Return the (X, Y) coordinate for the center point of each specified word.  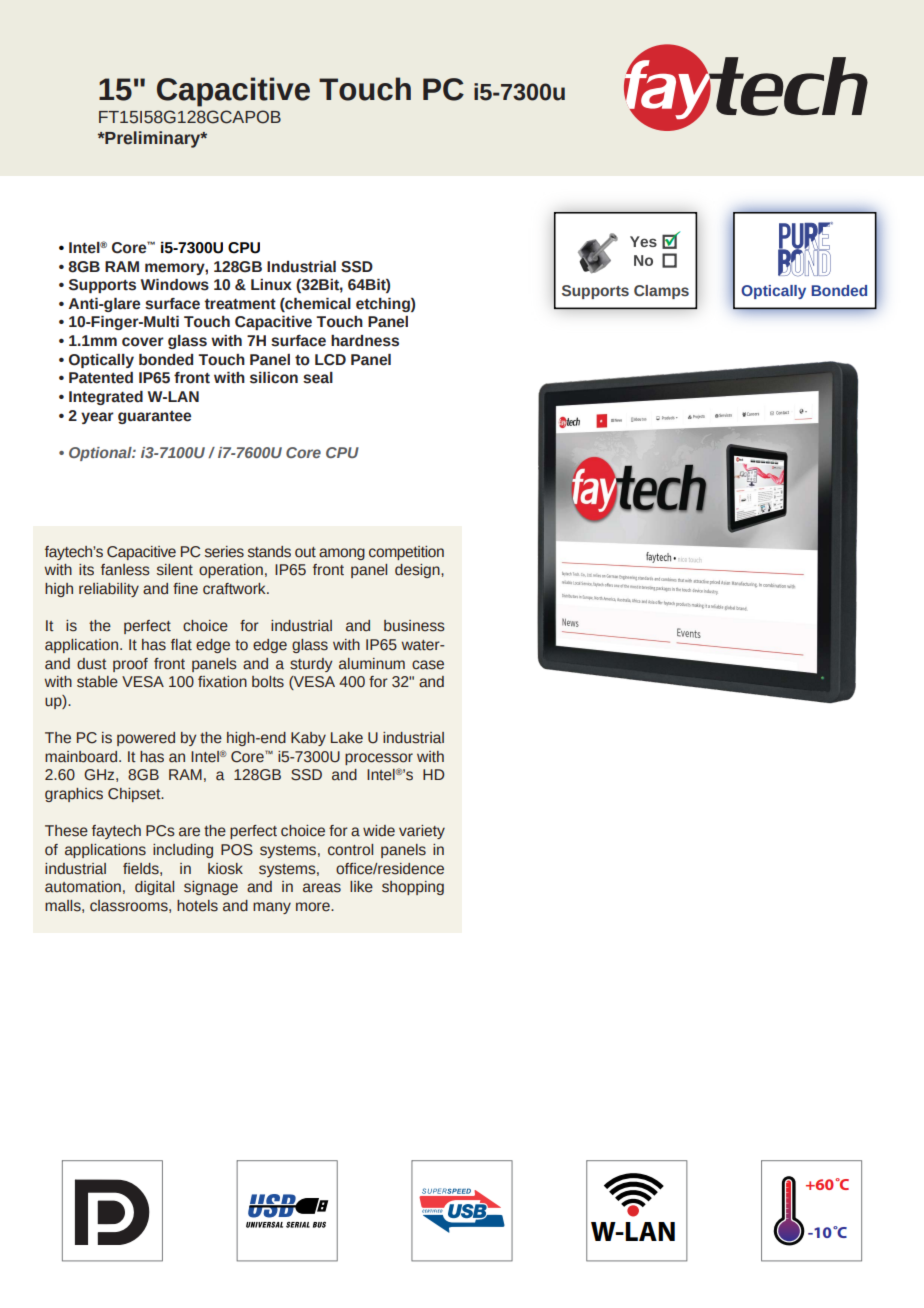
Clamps (661, 292)
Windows (175, 285)
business (414, 626)
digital (154, 888)
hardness (365, 341)
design (418, 571)
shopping (413, 888)
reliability (109, 590)
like (361, 887)
